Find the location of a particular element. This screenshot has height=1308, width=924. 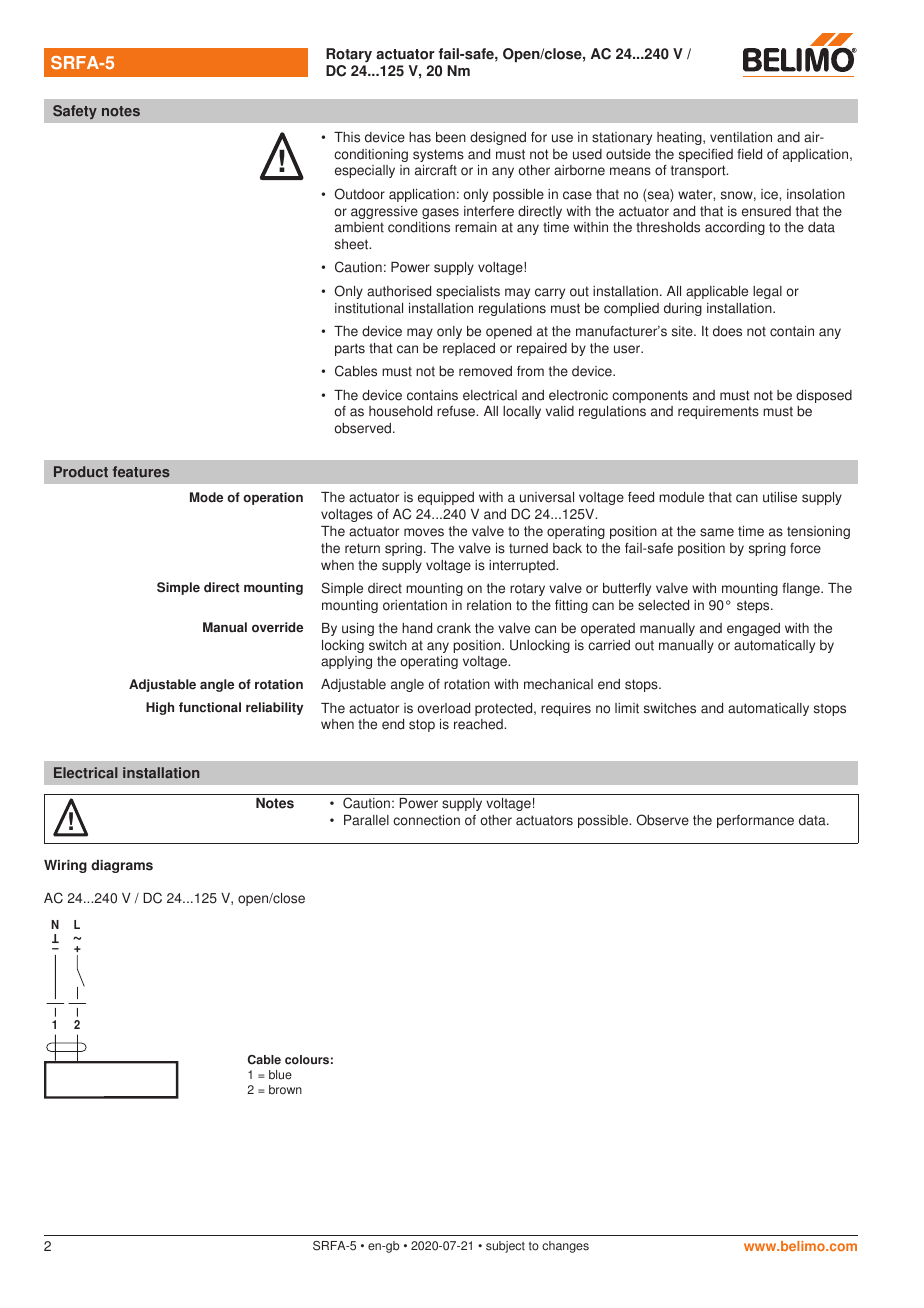

aircraft is located at coordinates (436, 170).
